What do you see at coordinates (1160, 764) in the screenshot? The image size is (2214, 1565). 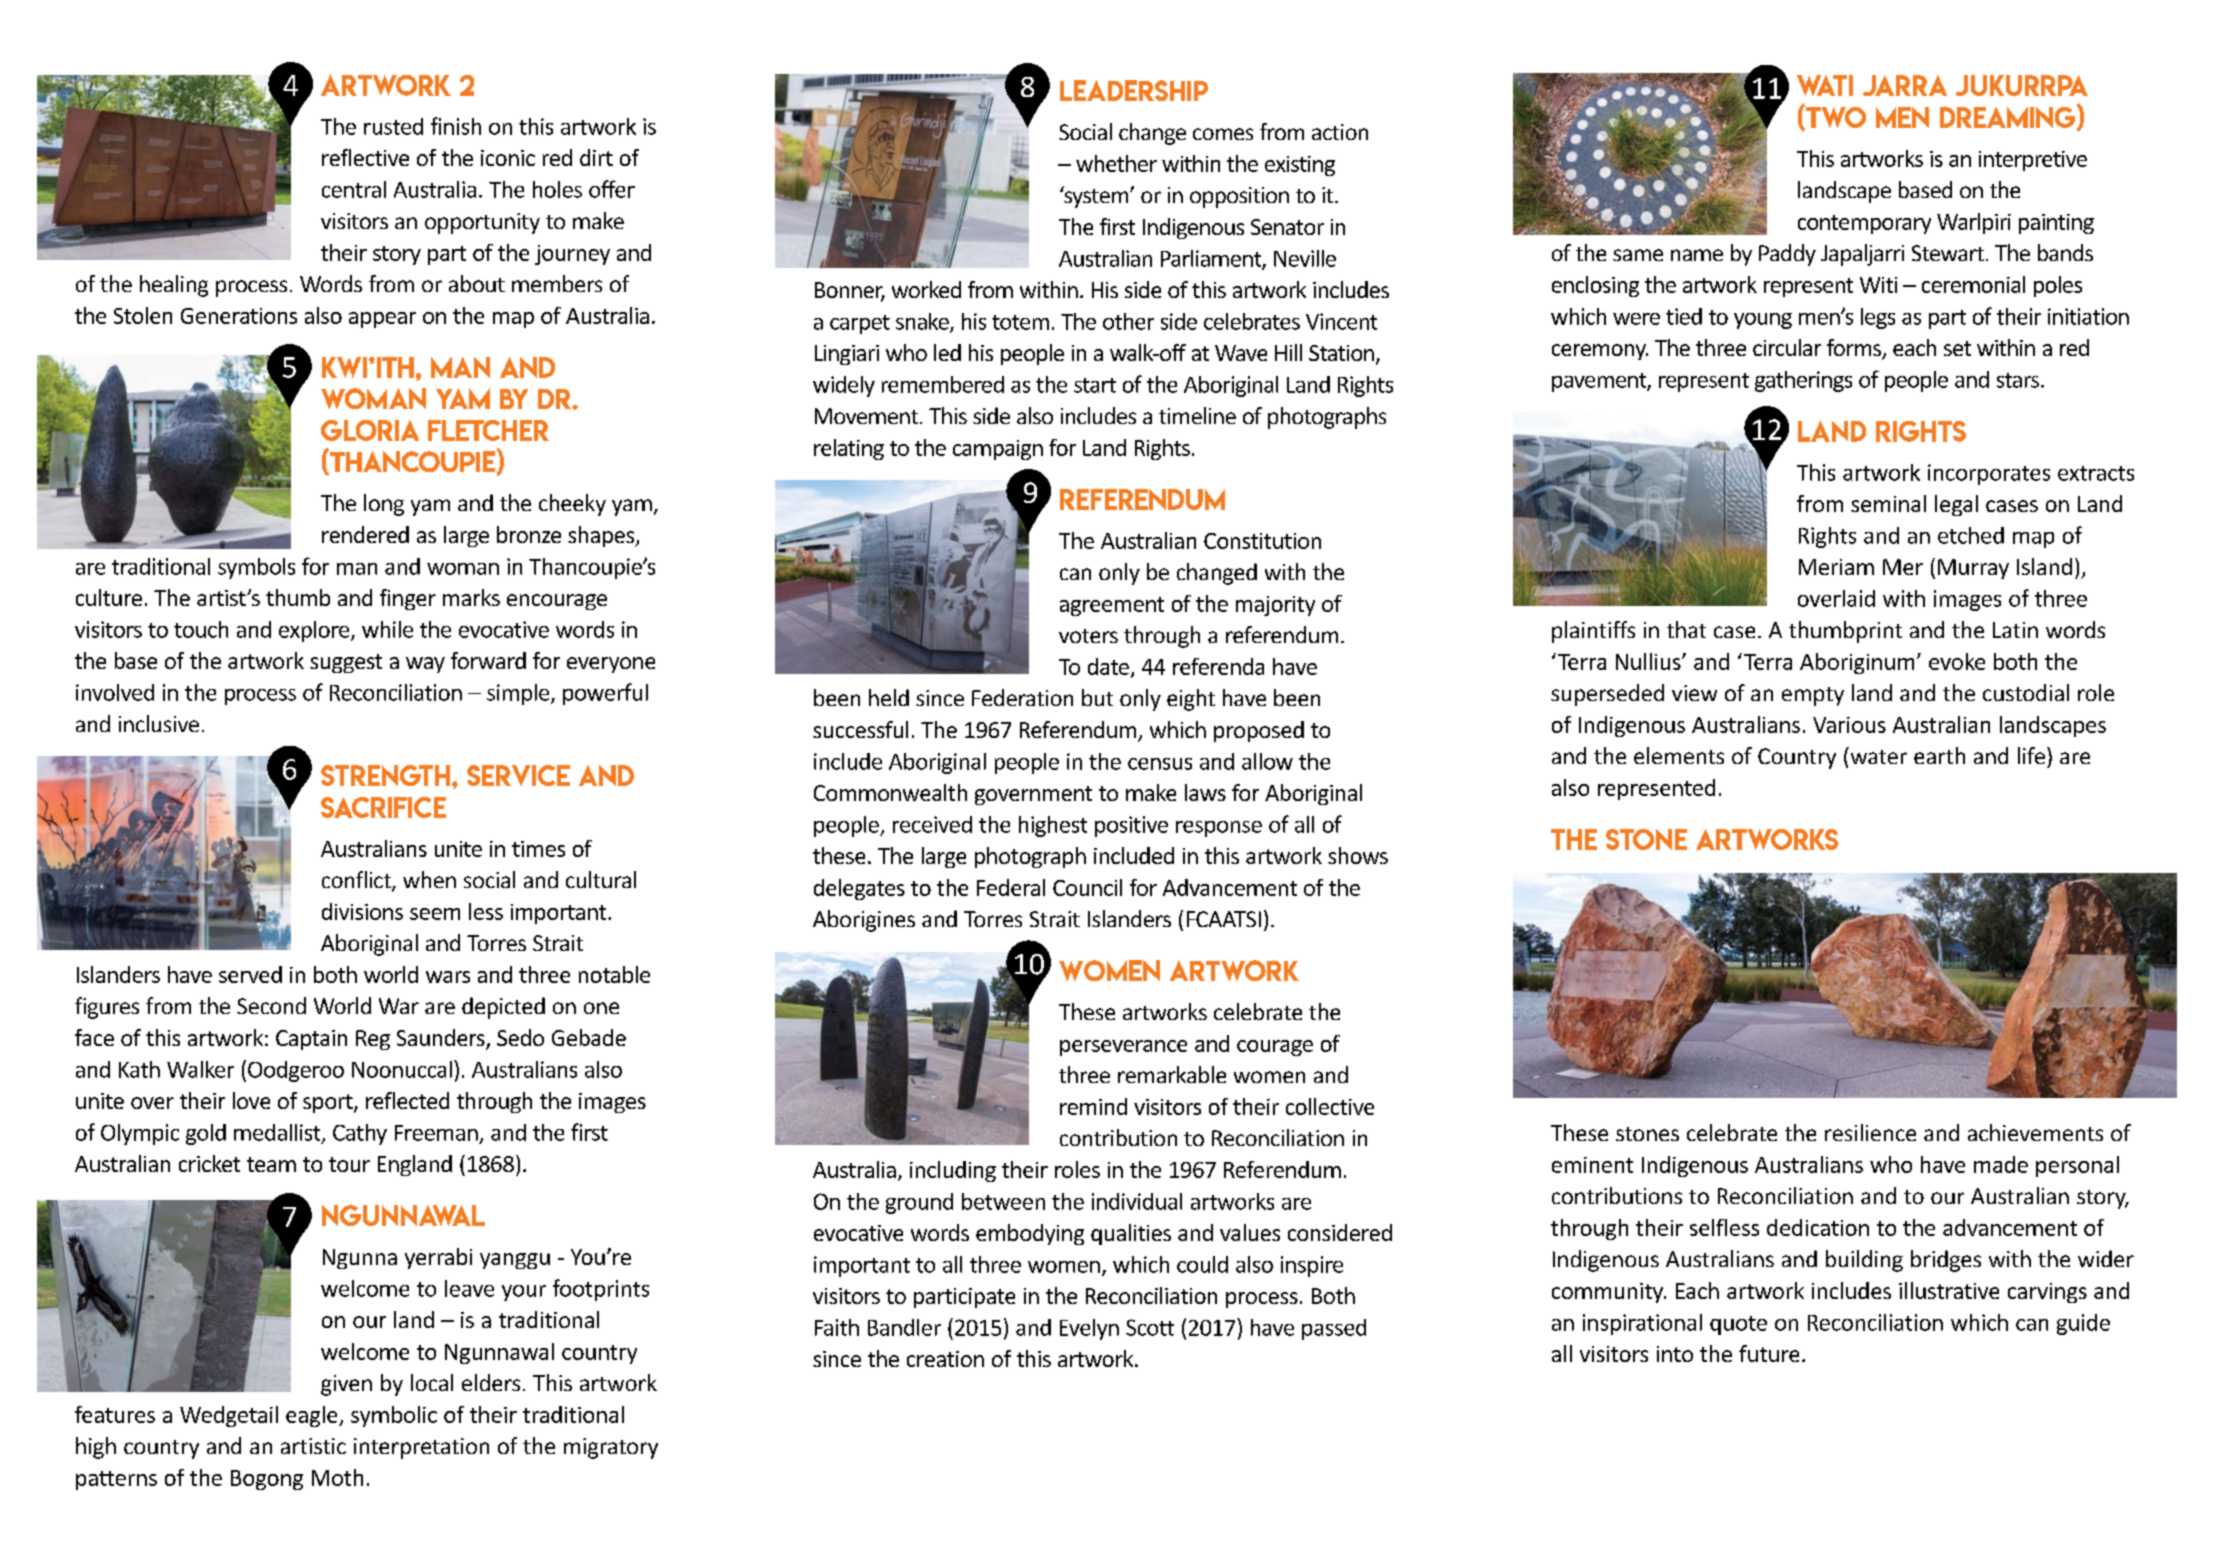 I see `census` at bounding box center [1160, 764].
